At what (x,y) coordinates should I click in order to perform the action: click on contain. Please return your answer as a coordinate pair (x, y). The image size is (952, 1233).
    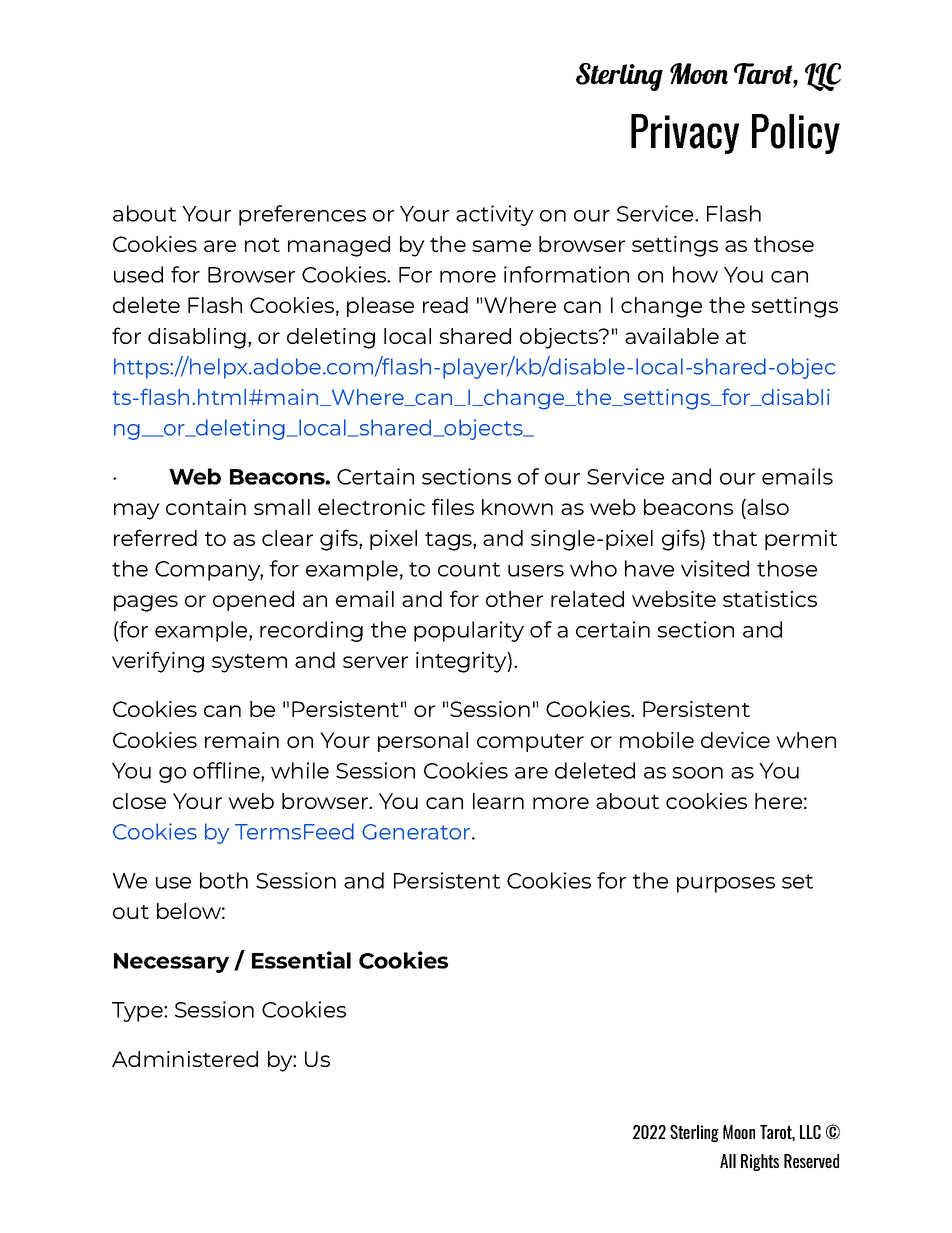
    Looking at the image, I should click on (206, 507).
